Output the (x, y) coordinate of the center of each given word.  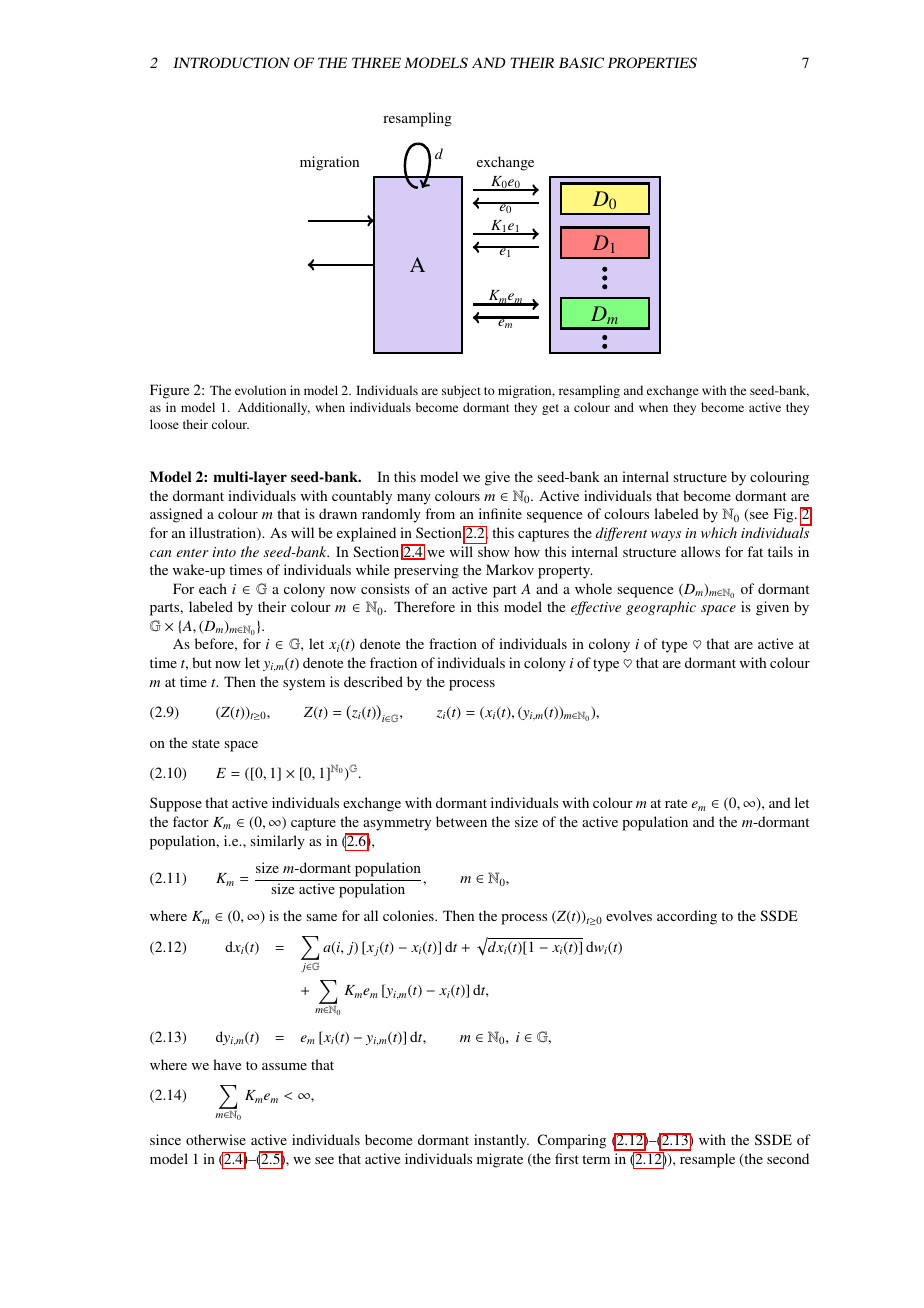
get (550, 409)
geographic (661, 608)
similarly (278, 842)
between (461, 821)
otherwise (216, 1139)
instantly (501, 1141)
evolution (260, 390)
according (687, 917)
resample (707, 1160)
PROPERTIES (652, 62)
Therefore (424, 606)
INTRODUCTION (231, 62)
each (213, 588)
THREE (376, 62)
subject (461, 391)
